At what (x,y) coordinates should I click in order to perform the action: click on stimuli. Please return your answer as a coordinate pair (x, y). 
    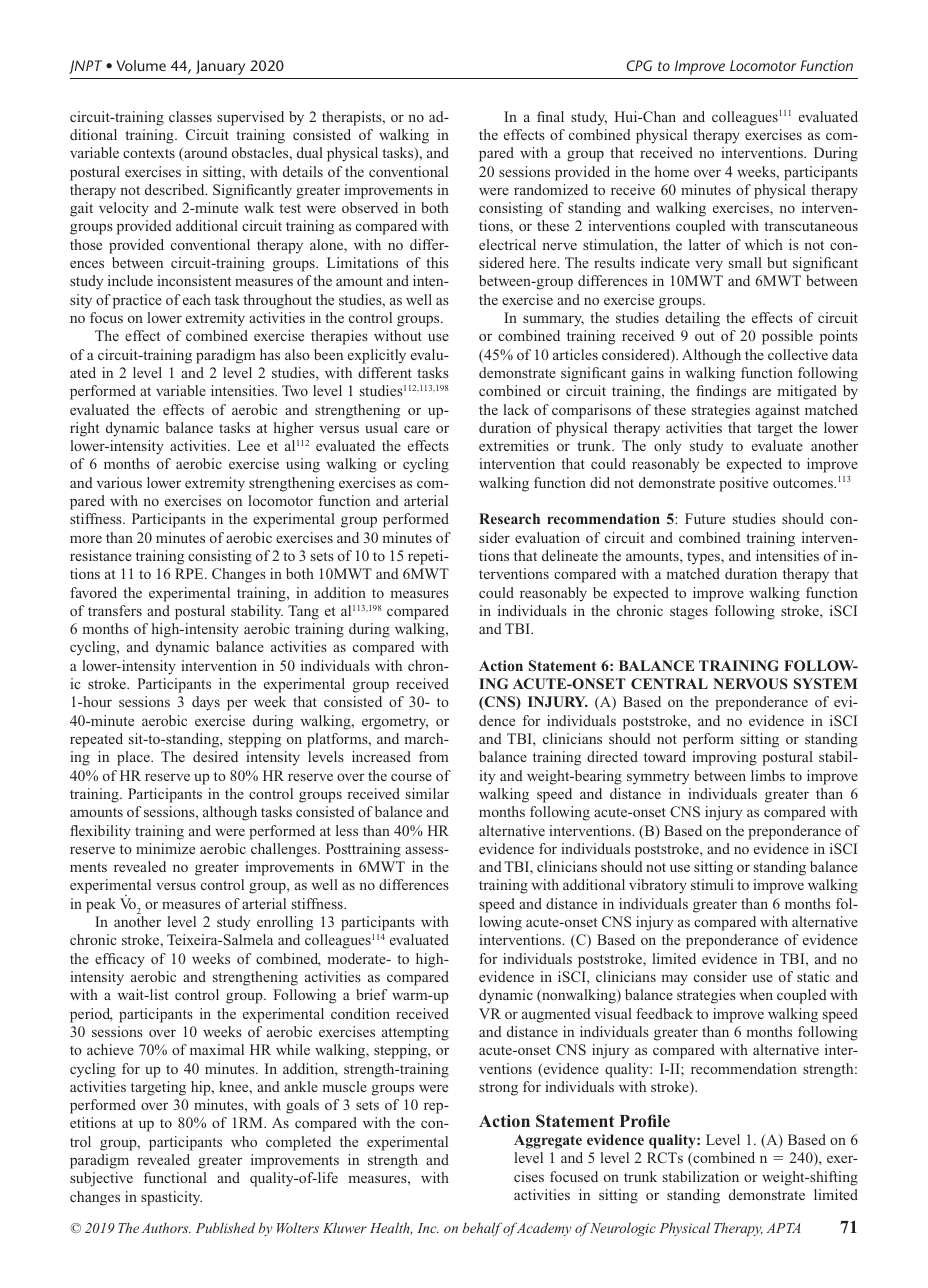
    Looking at the image, I should click on (712, 884).
